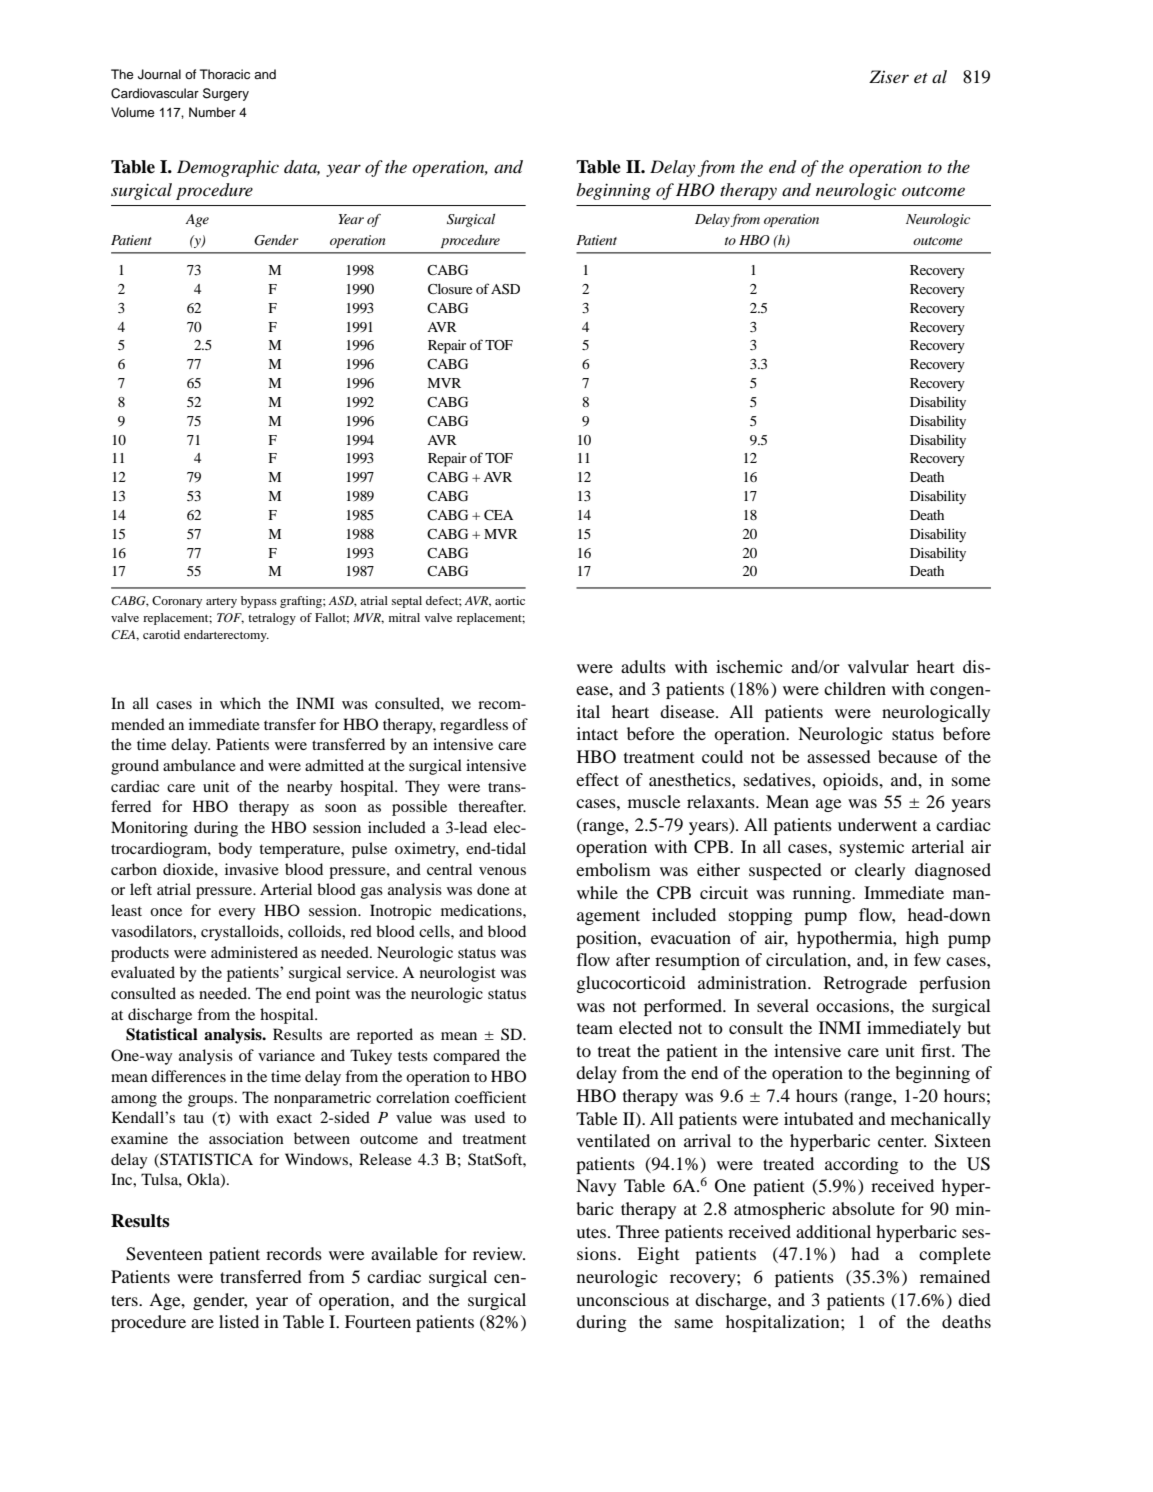  Describe the element at coordinates (239, 1321) in the document. I see `listed` at that location.
